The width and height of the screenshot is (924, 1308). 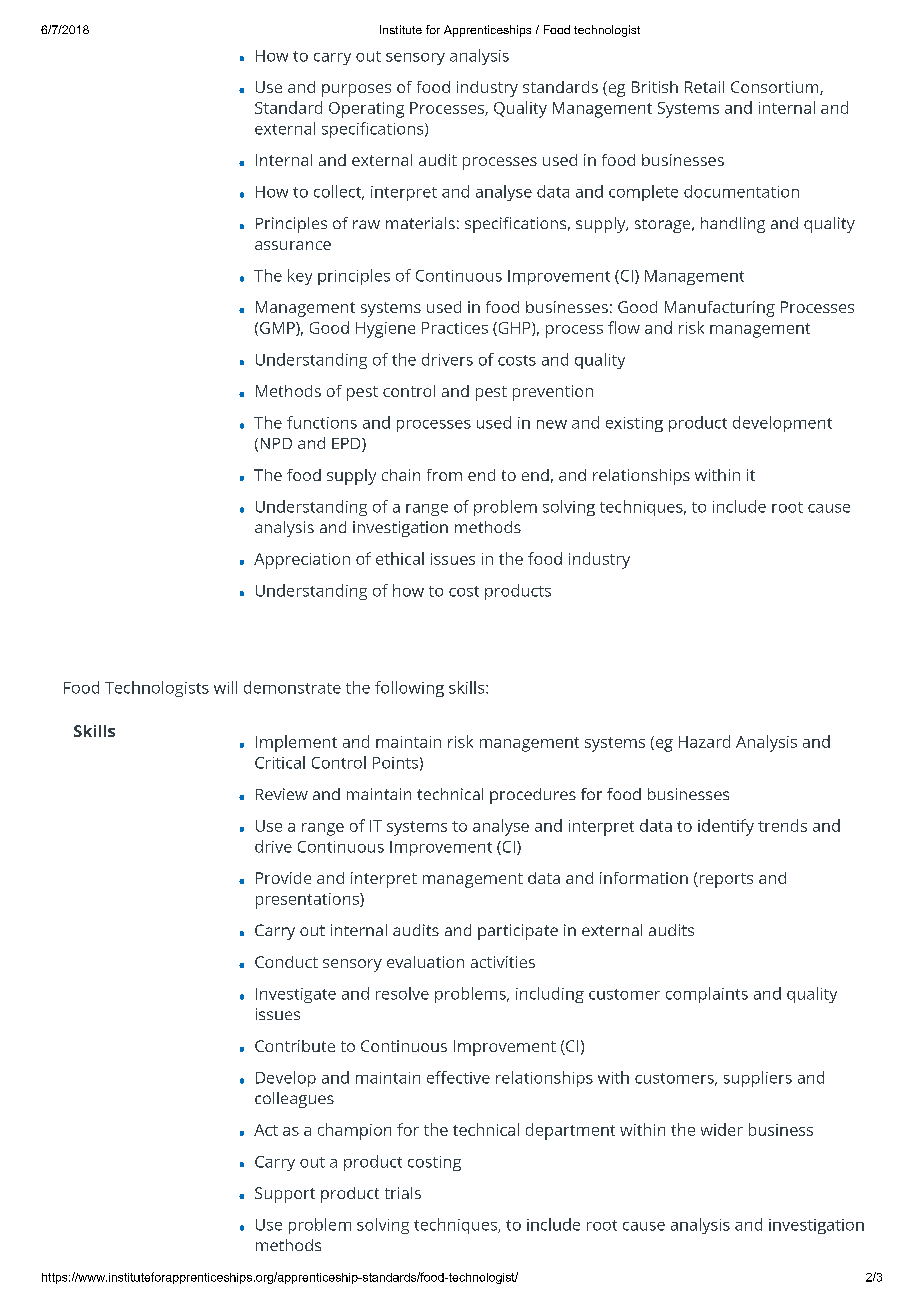 What do you see at coordinates (285, 1195) in the screenshot?
I see `Support` at bounding box center [285, 1195].
